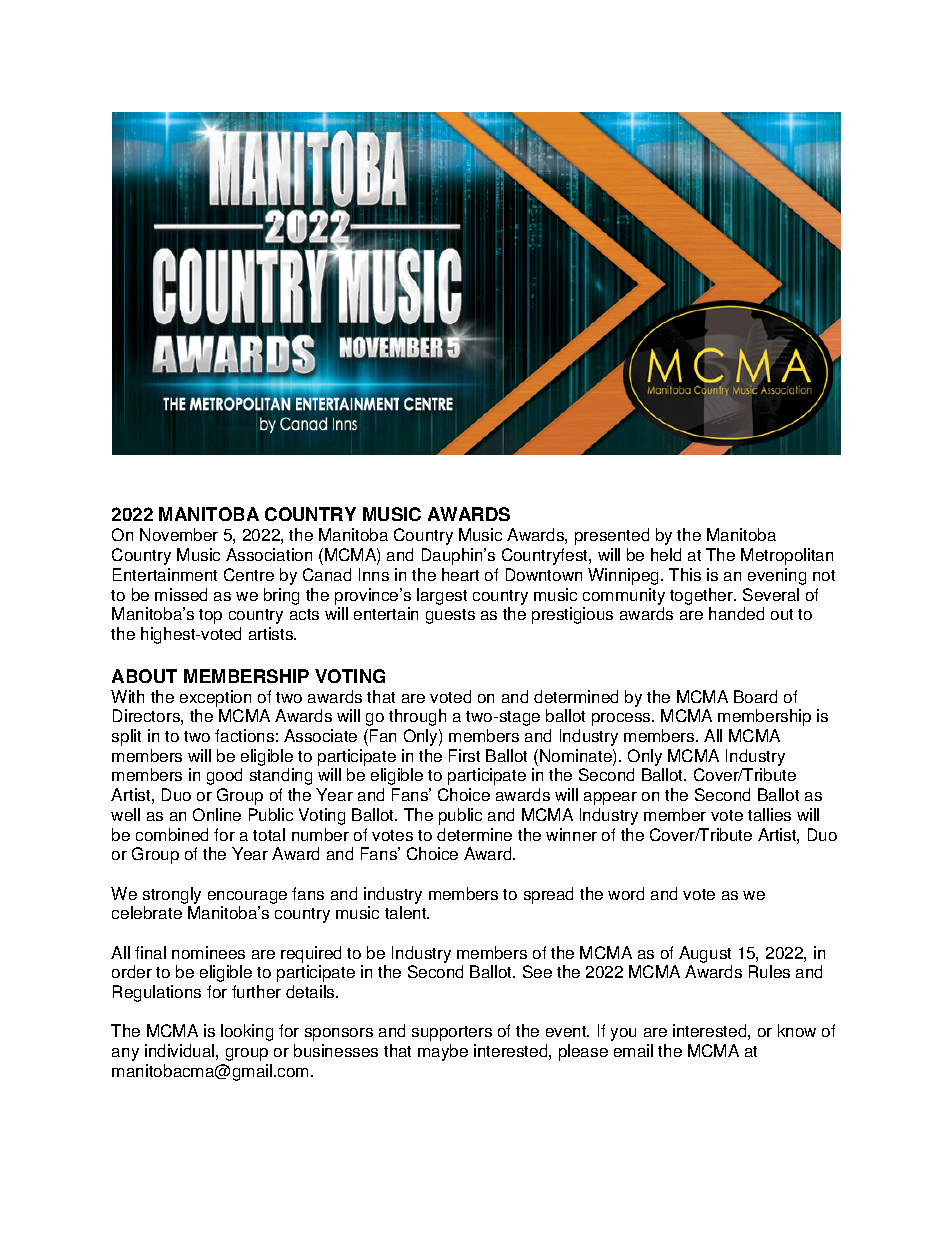  What do you see at coordinates (787, 556) in the document?
I see `Metropolitan` at bounding box center [787, 556].
